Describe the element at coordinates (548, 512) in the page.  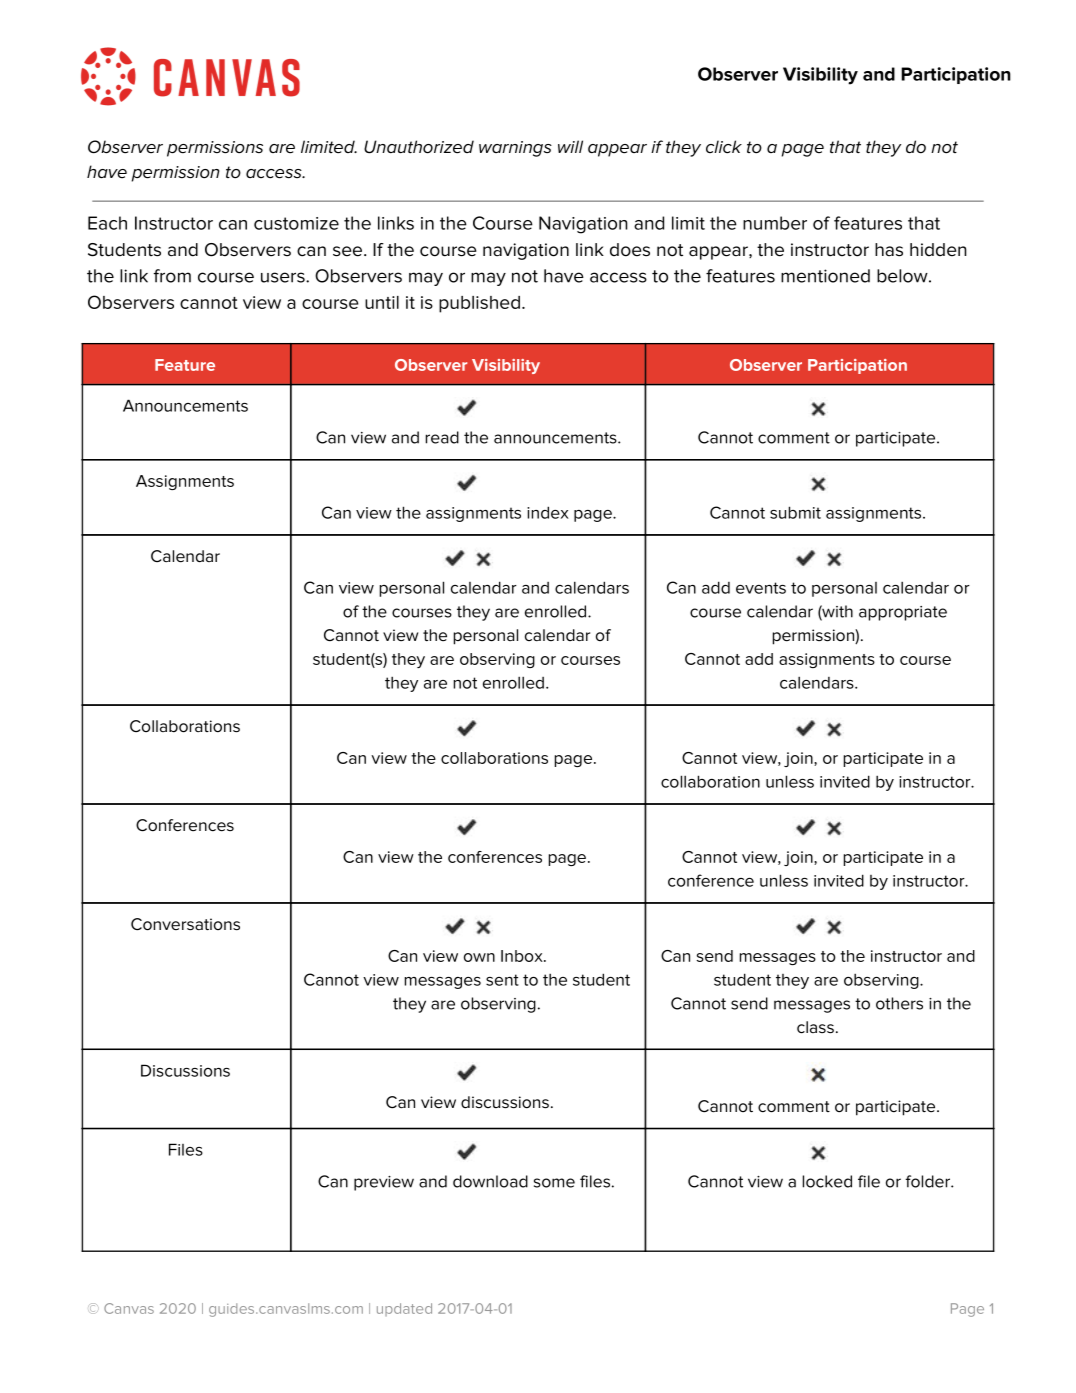
I see `index` at that location.
